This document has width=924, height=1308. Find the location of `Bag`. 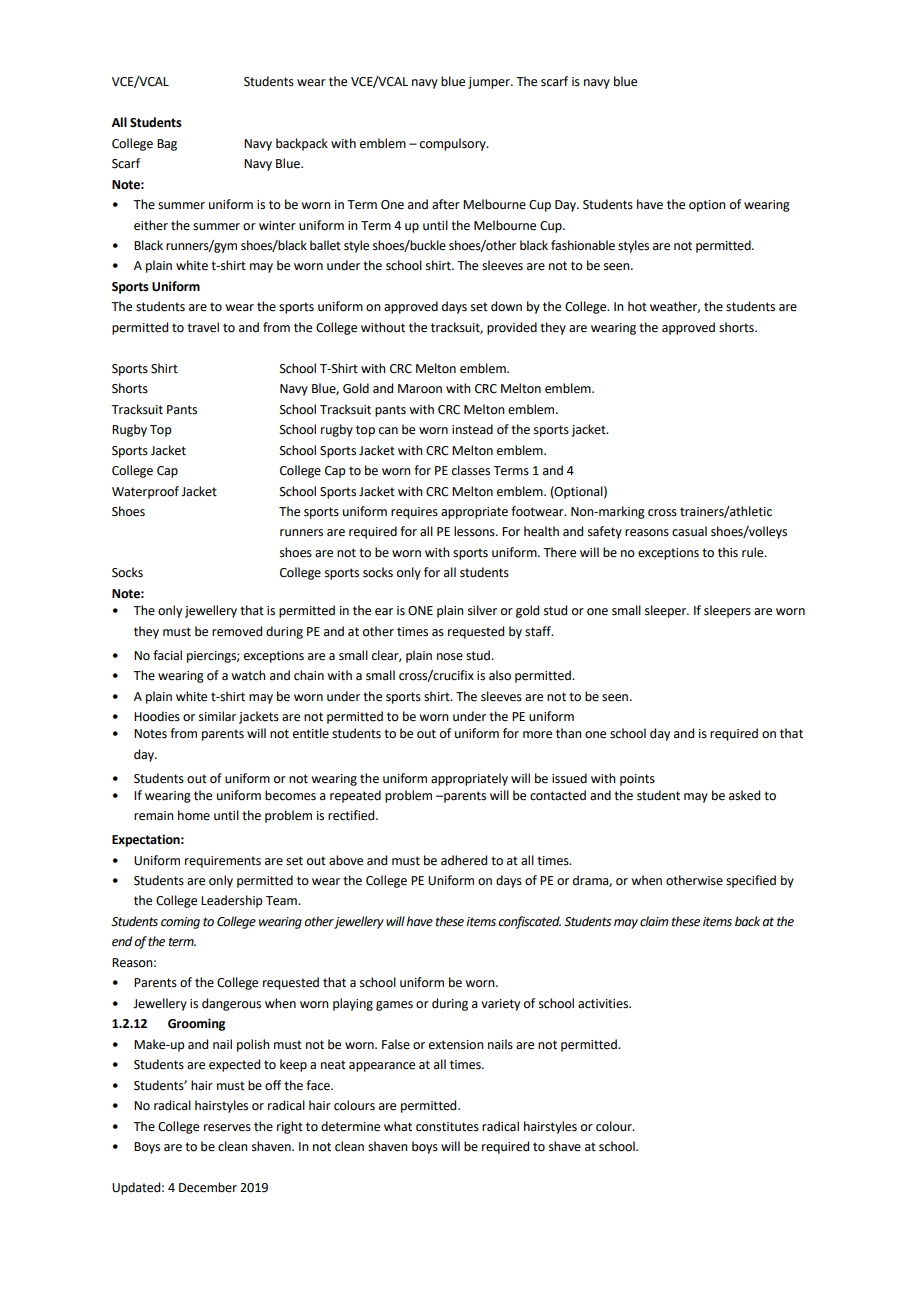

Bag is located at coordinates (167, 145).
